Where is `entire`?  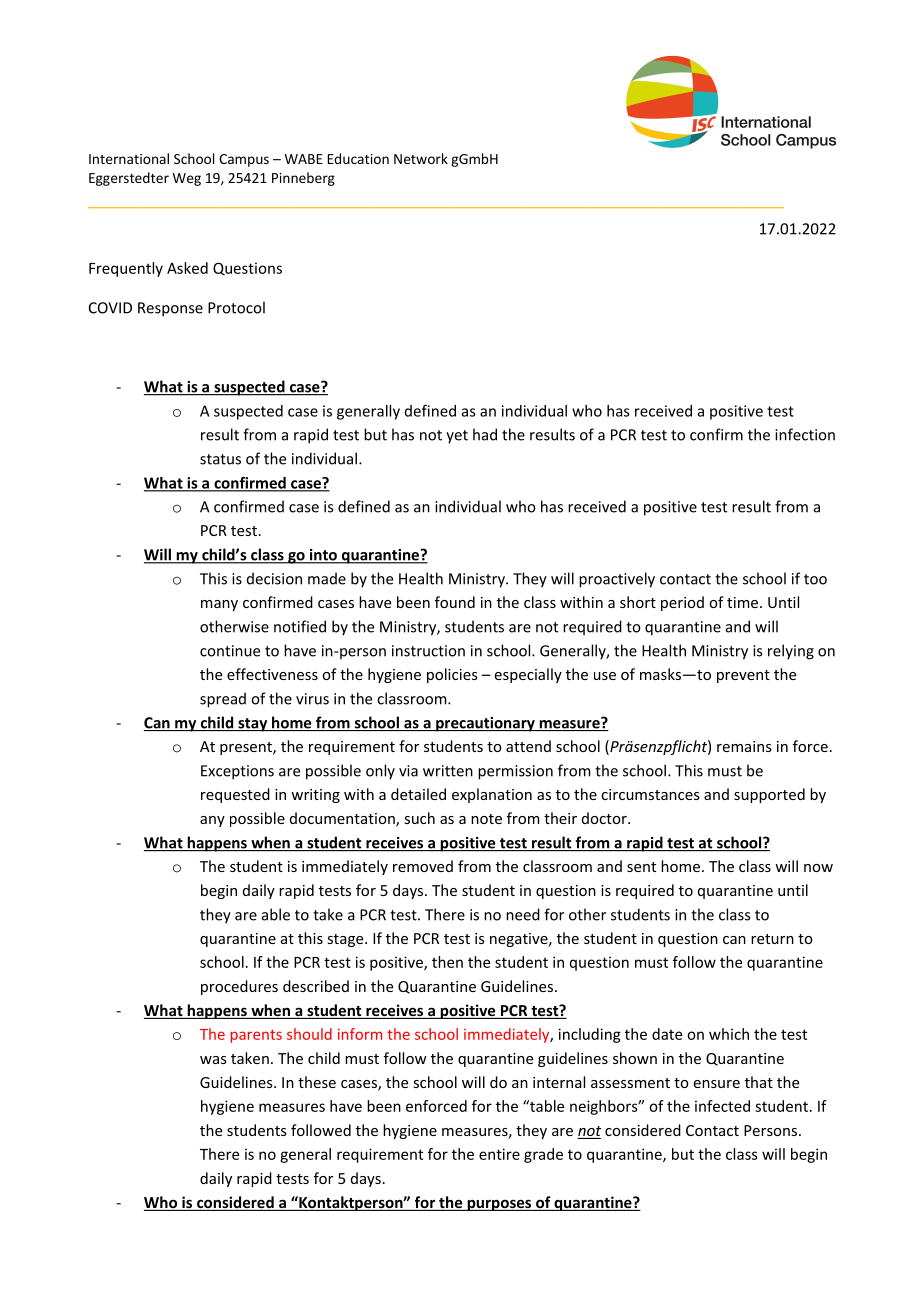 entire is located at coordinates (499, 1154).
